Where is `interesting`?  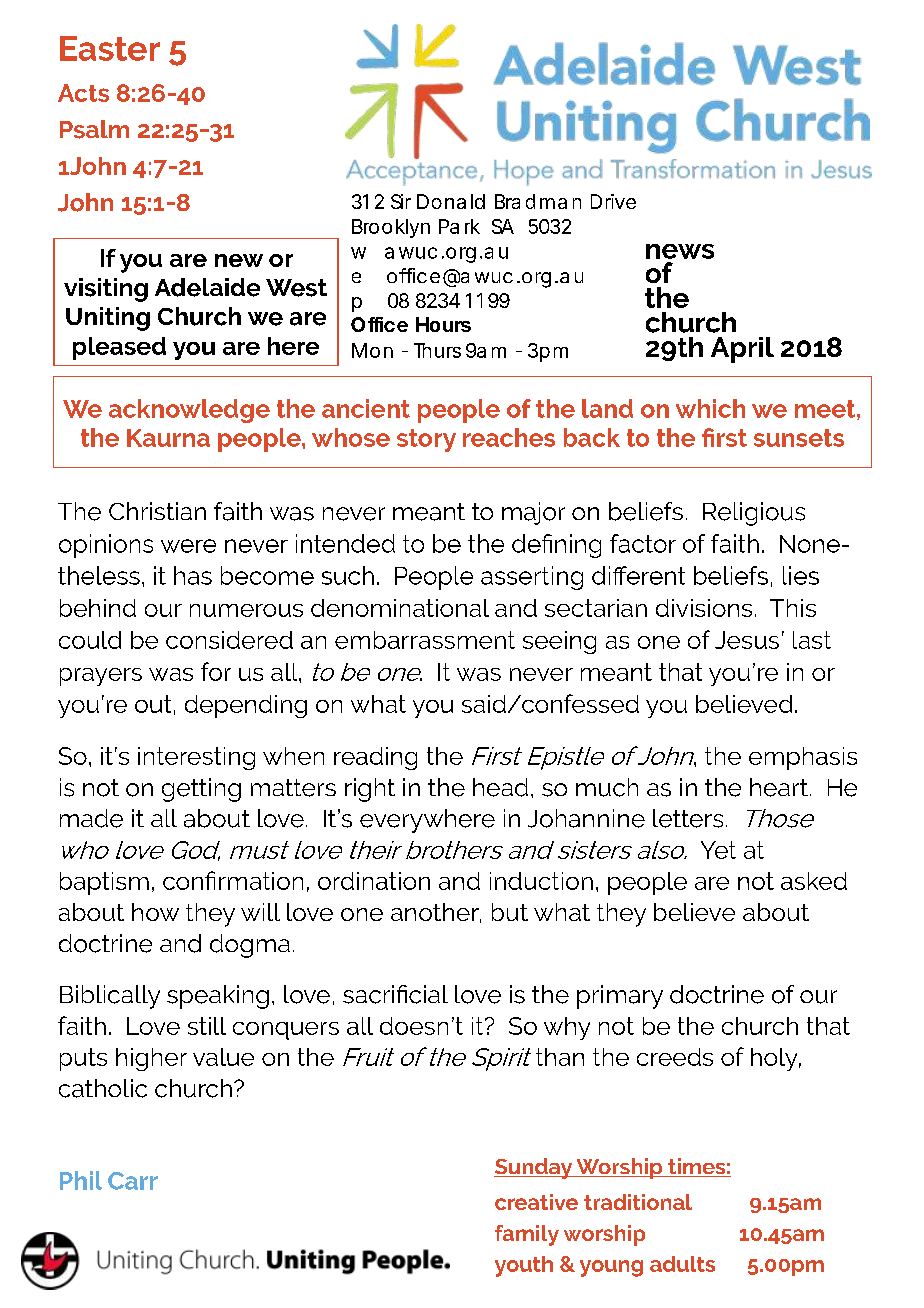
interesting is located at coordinates (196, 758).
